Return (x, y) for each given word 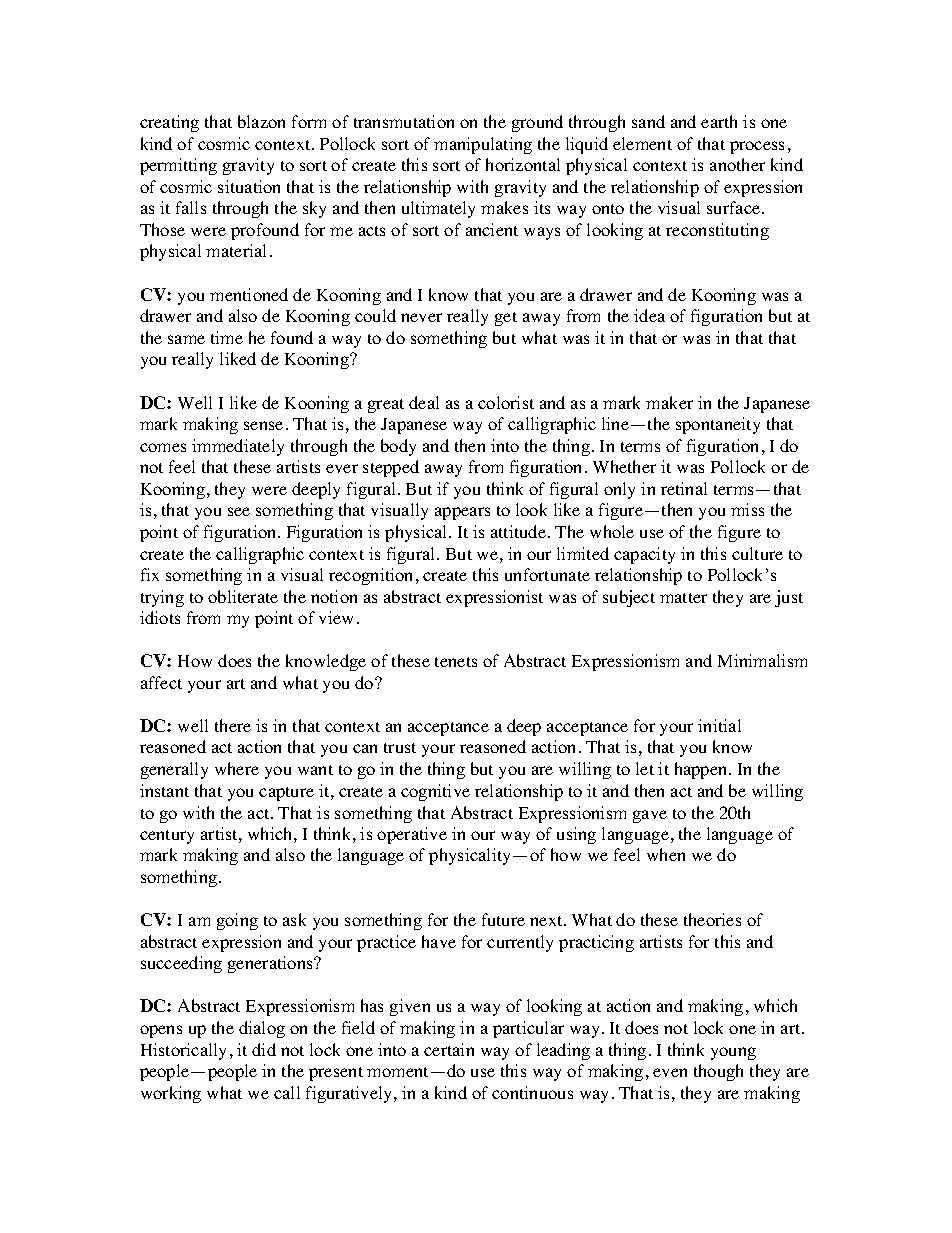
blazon (261, 121)
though (718, 1072)
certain (449, 1049)
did (264, 1049)
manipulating (483, 145)
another (737, 164)
